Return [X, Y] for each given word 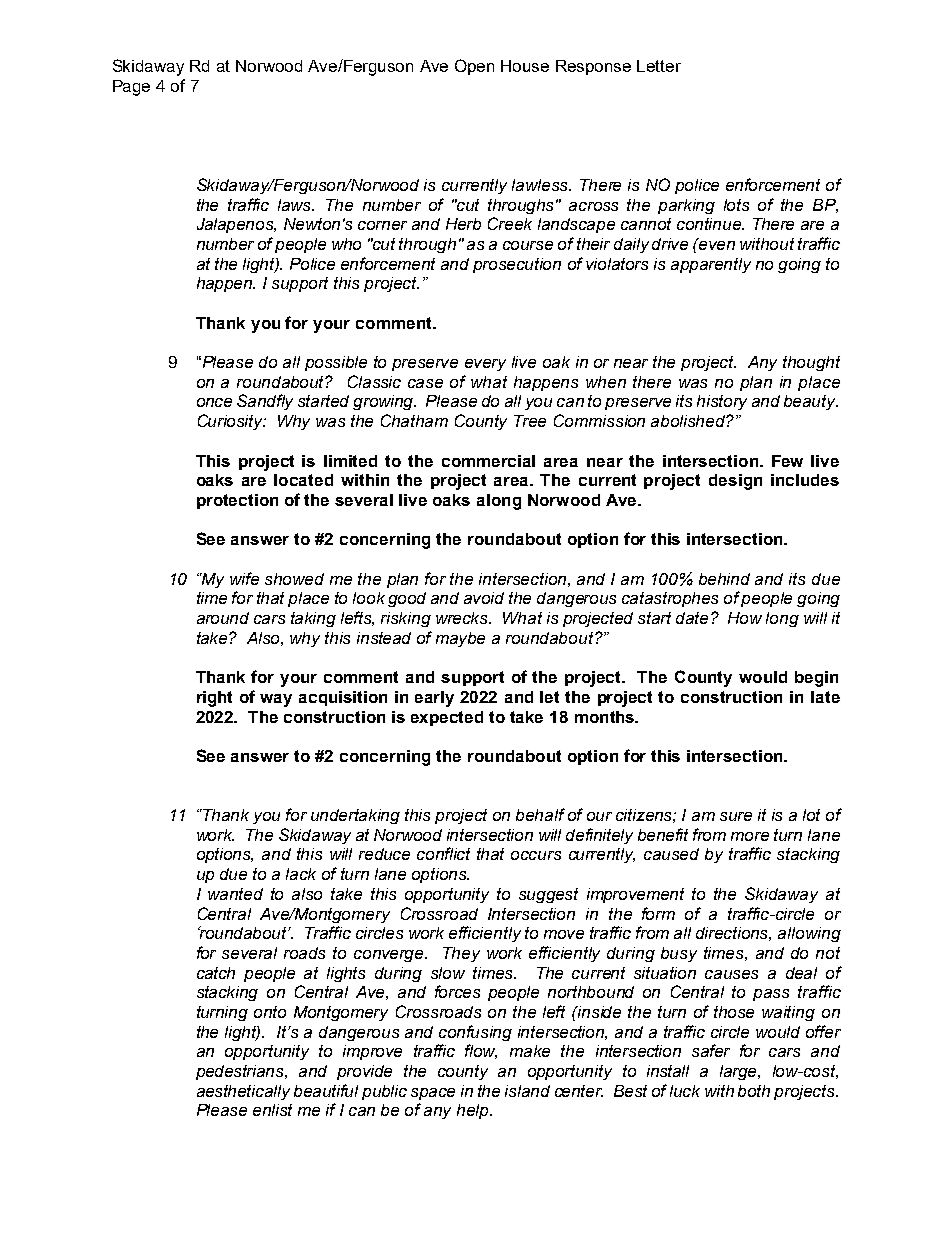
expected [447, 718]
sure [736, 816]
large [740, 1072]
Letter [659, 66]
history [722, 402]
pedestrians [241, 1072]
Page [131, 88]
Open [474, 67]
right [214, 699]
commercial [488, 461]
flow [481, 1051]
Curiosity [232, 422]
